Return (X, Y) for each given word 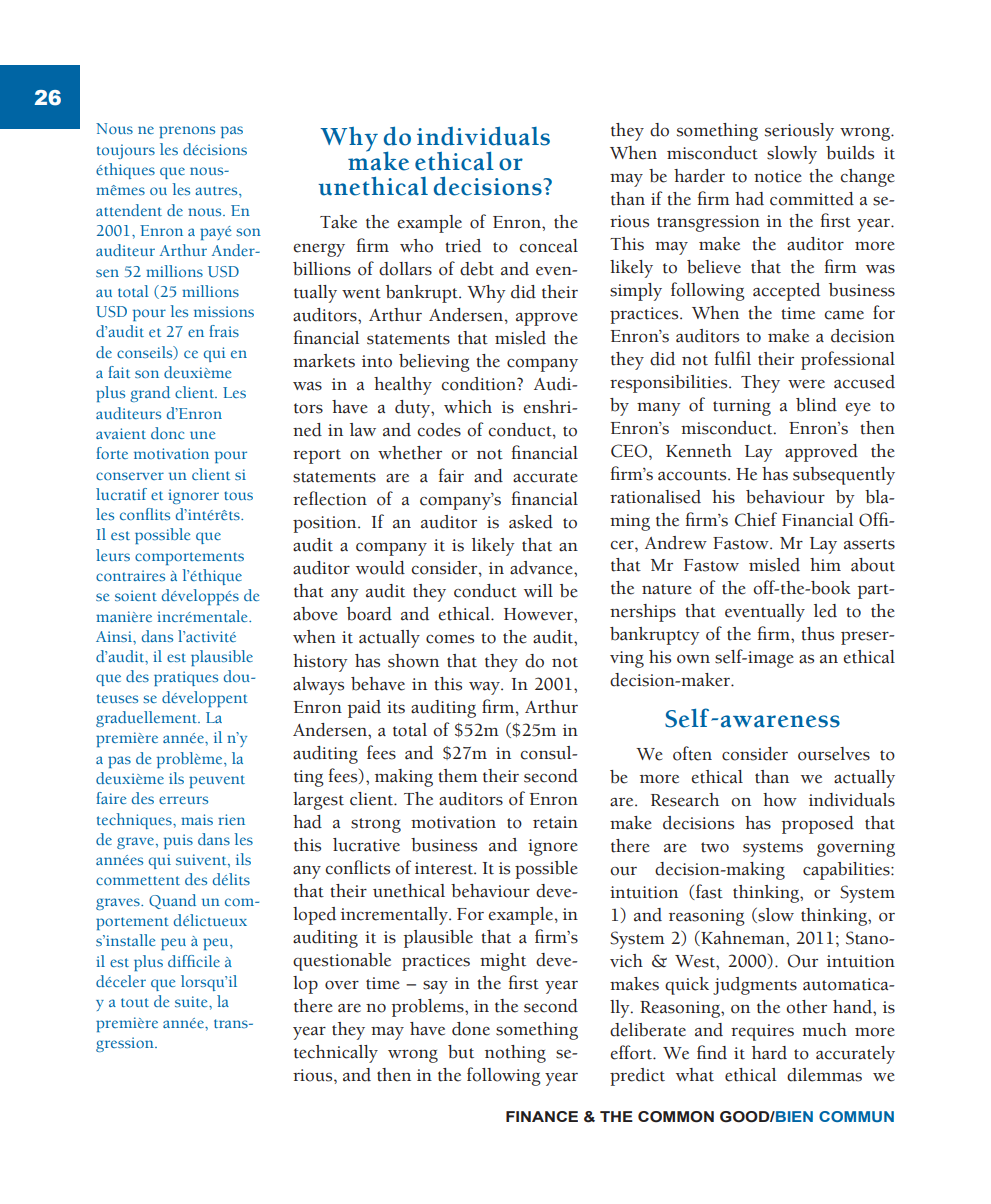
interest (445, 868)
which (468, 407)
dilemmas (824, 1075)
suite (192, 1001)
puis (178, 841)
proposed (817, 825)
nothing (515, 1054)
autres (217, 190)
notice (778, 176)
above (315, 614)
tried (463, 246)
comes (450, 639)
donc (167, 433)
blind (816, 405)
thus (817, 634)
